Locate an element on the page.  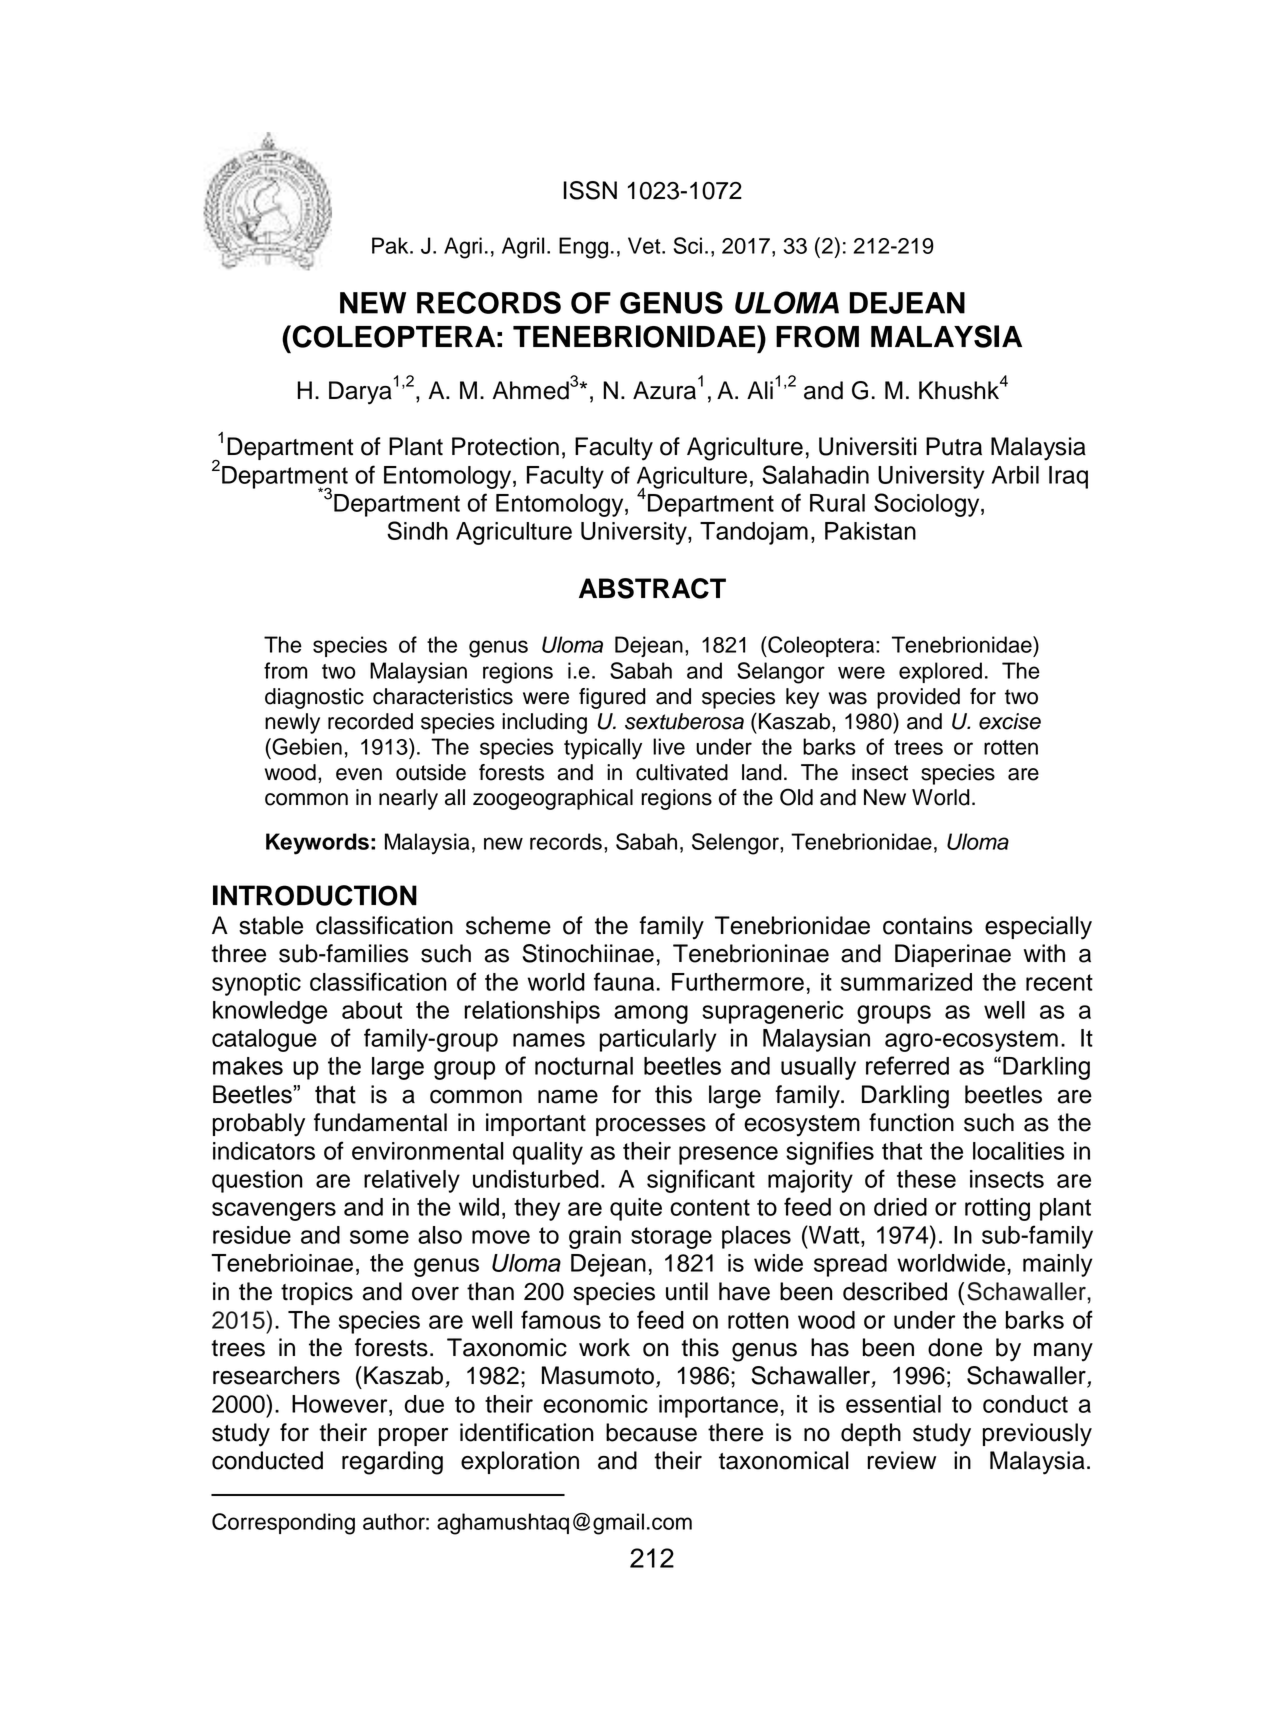
because is located at coordinates (651, 1432).
